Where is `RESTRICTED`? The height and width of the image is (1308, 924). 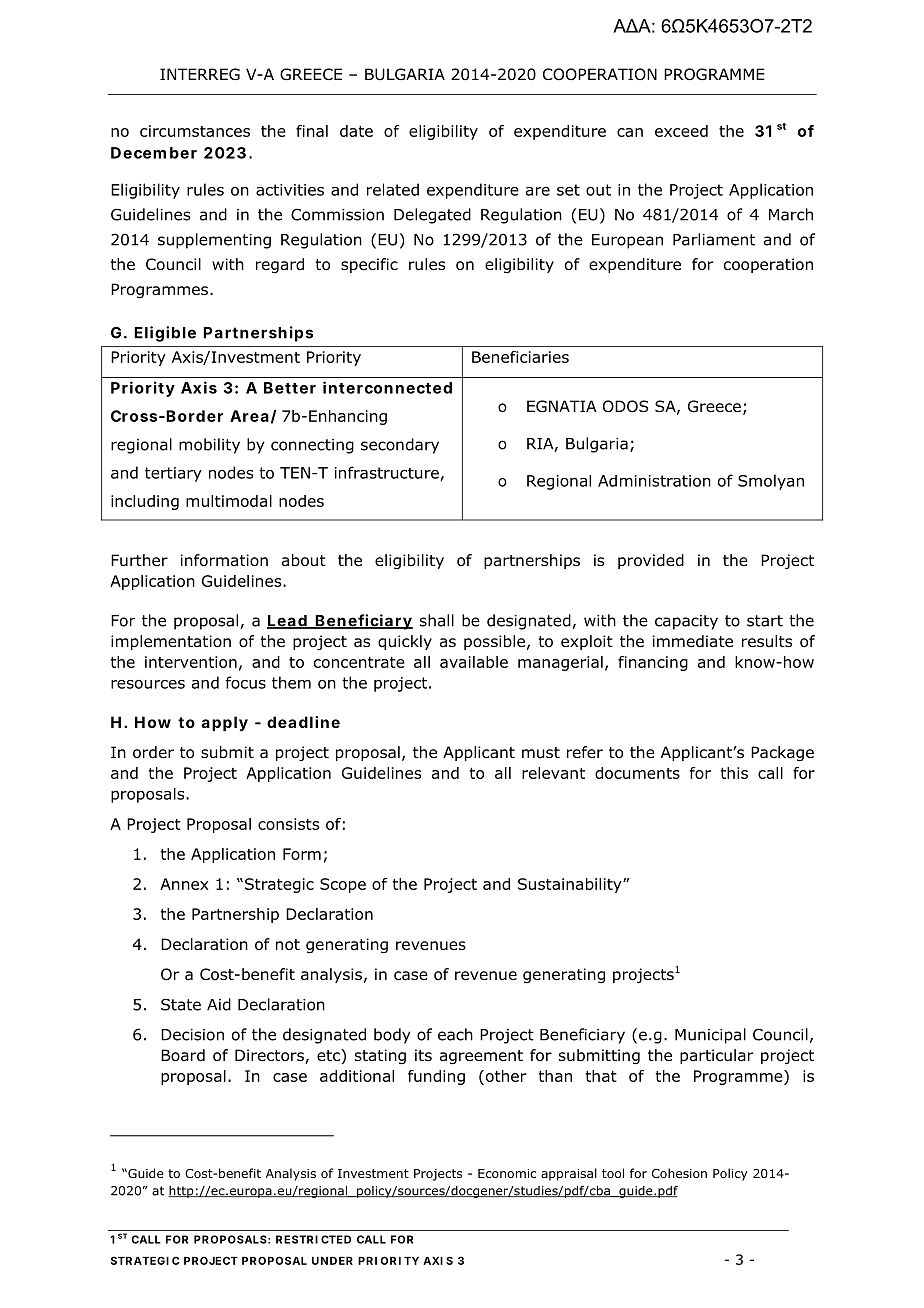 RESTRICTED is located at coordinates (313, 1239).
